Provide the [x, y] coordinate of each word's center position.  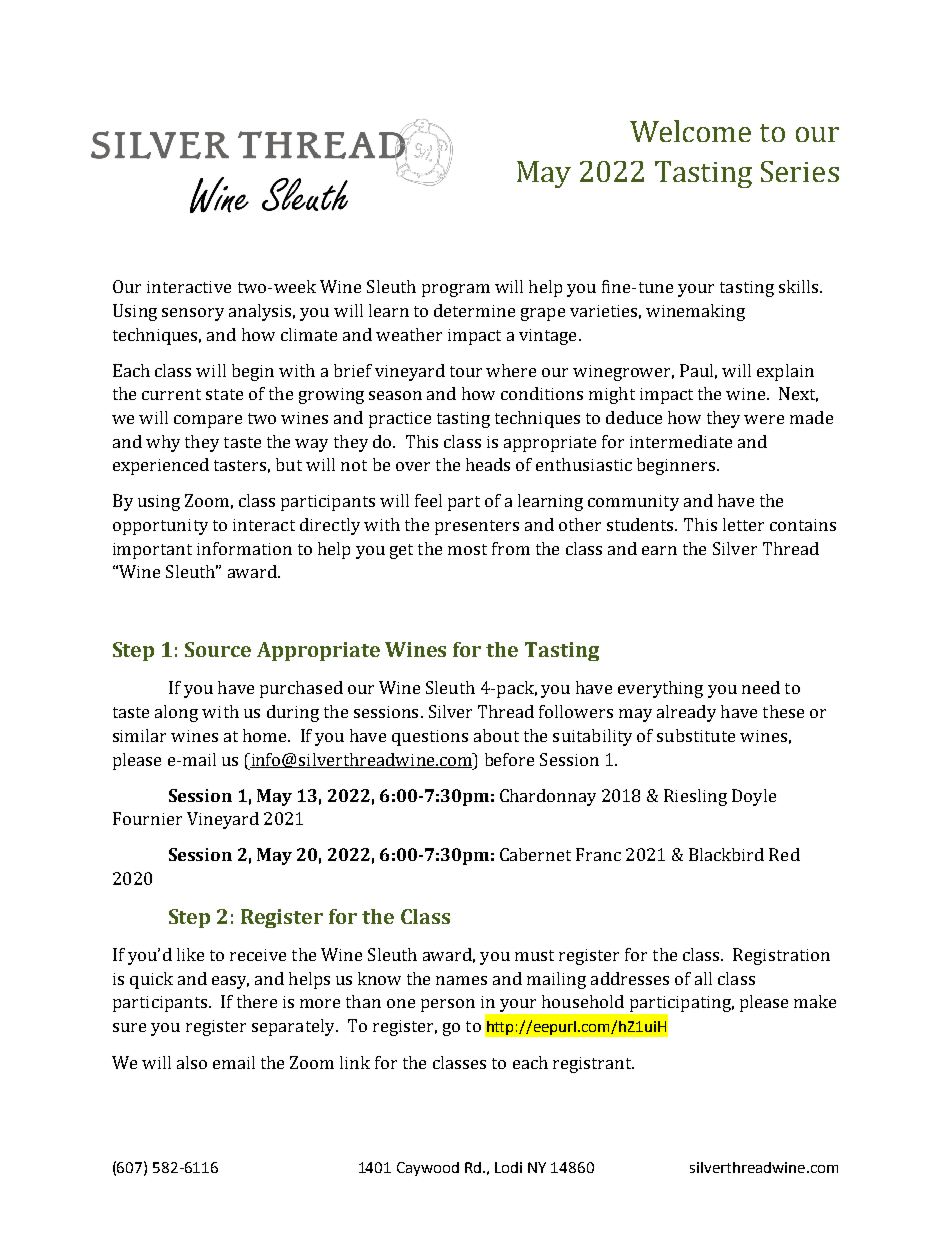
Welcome [690, 131]
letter [743, 524]
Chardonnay [548, 797]
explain [785, 372]
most [467, 549]
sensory [193, 314]
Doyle [754, 797]
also [192, 1062]
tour [466, 371]
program [456, 290]
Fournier [147, 818]
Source [218, 649]
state [224, 394]
